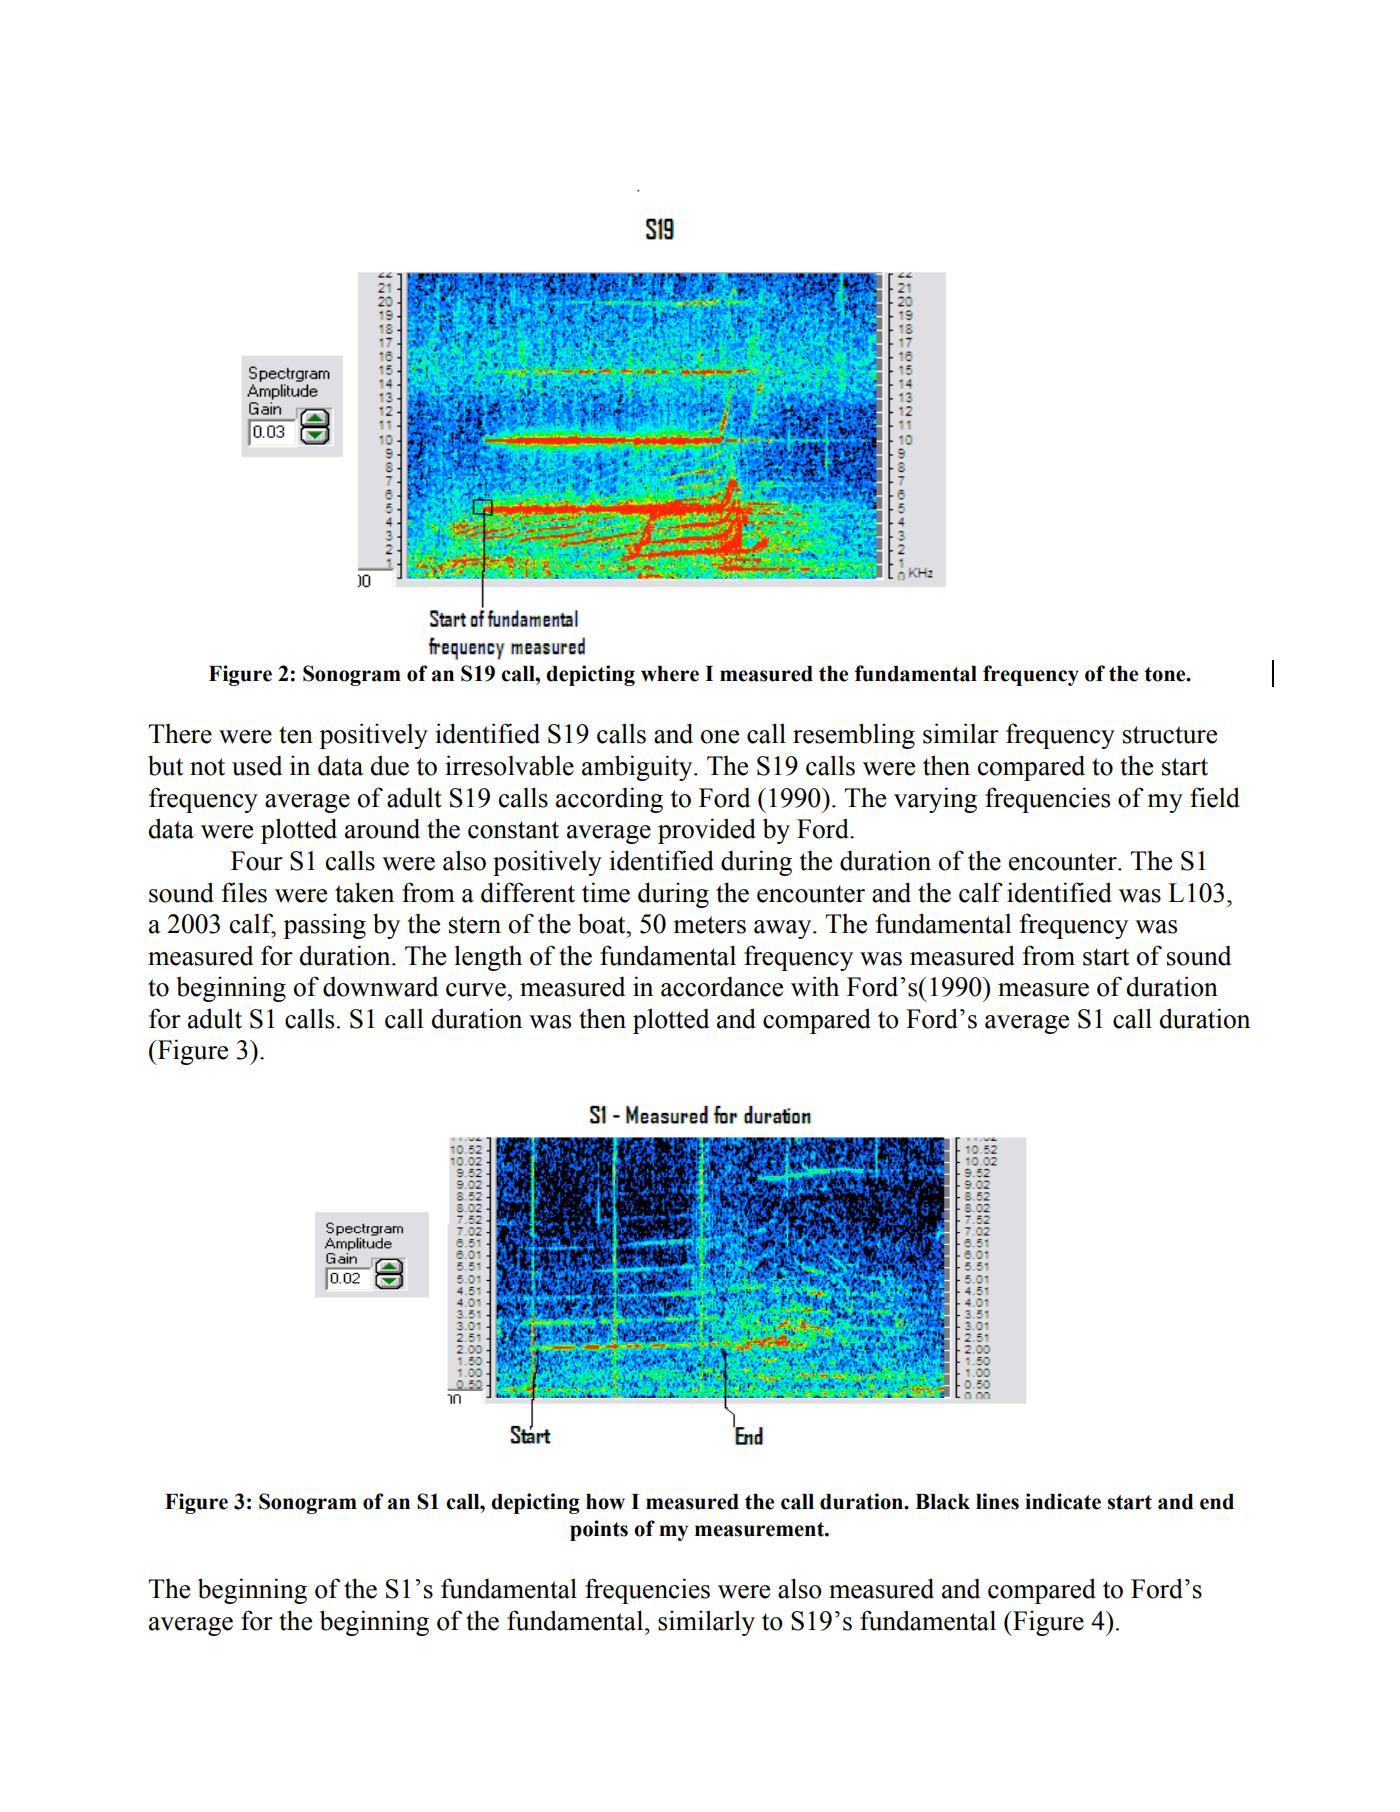  Describe the element at coordinates (296, 735) in the screenshot. I see `ten` at that location.
